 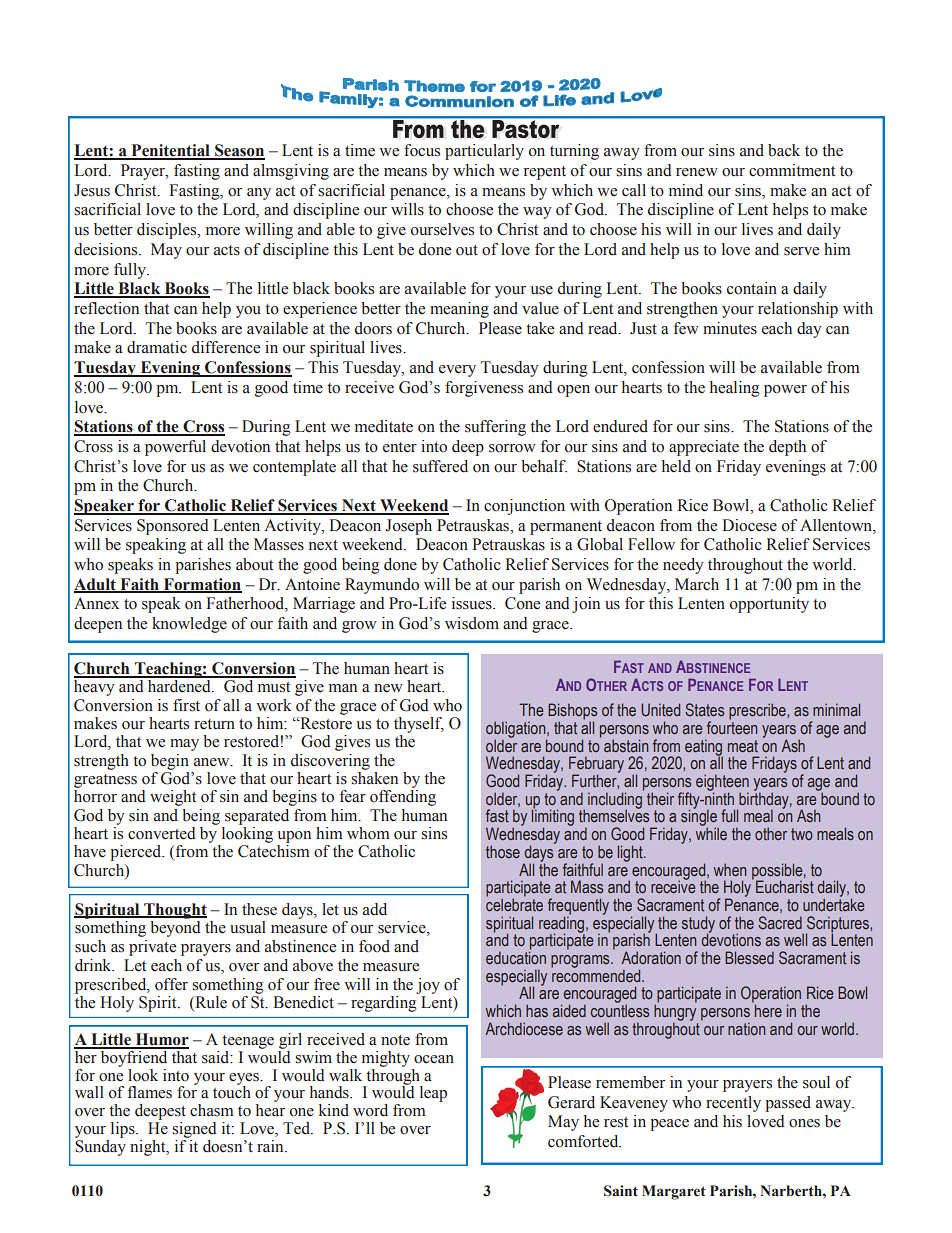 I want to click on States, so click(x=704, y=709).
